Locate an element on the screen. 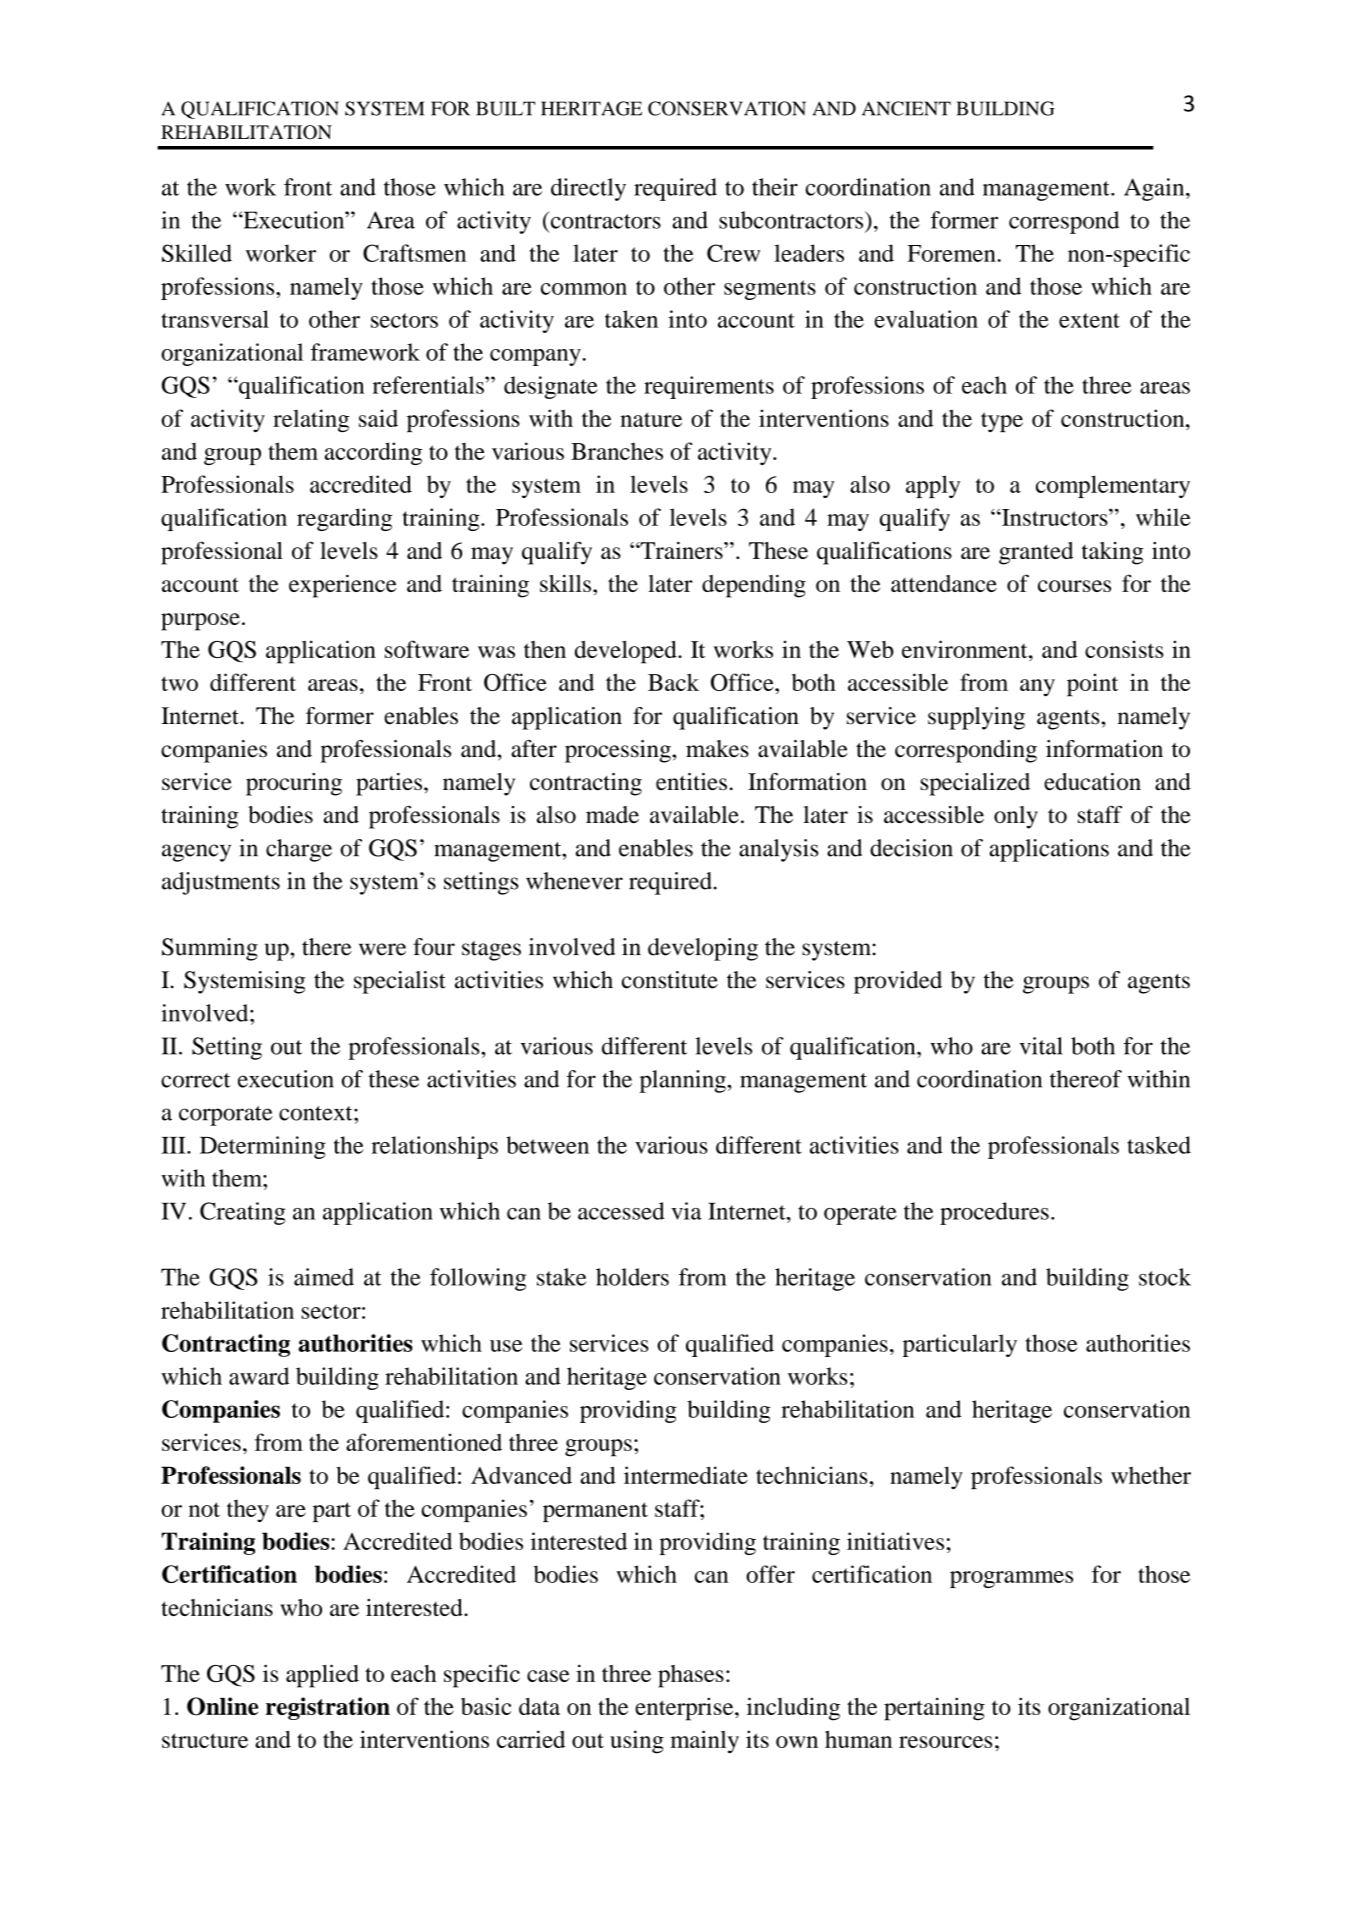 This screenshot has height=1912, width=1351. Skilled is located at coordinates (197, 253).
